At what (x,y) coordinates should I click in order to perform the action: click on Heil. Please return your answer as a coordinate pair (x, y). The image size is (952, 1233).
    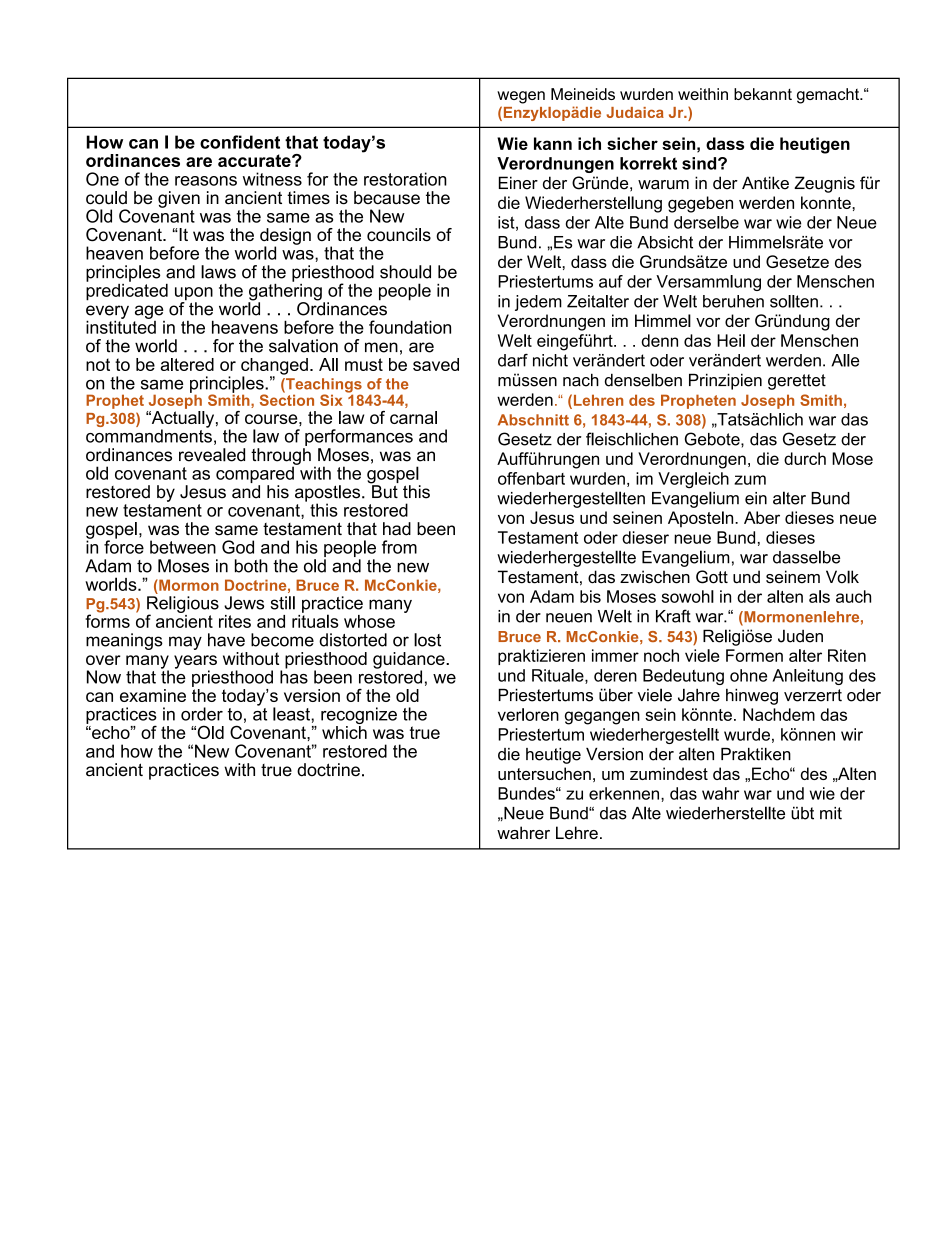
    Looking at the image, I should click on (731, 340).
